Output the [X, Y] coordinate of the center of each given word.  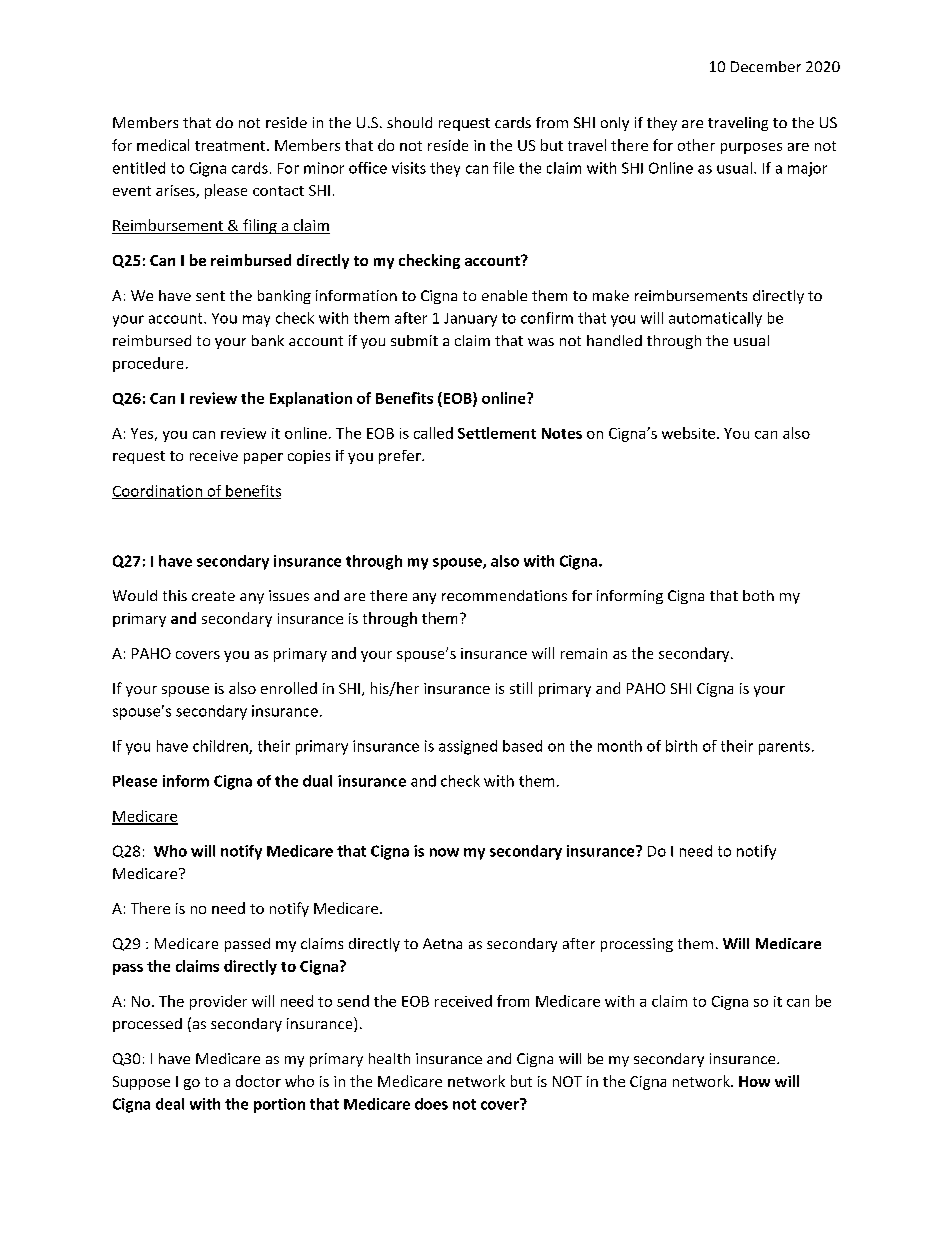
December [766, 66]
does [431, 1104]
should [409, 122]
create [213, 596]
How [754, 1081]
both [758, 595]
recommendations [504, 595]
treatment [231, 146]
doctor [258, 1081]
